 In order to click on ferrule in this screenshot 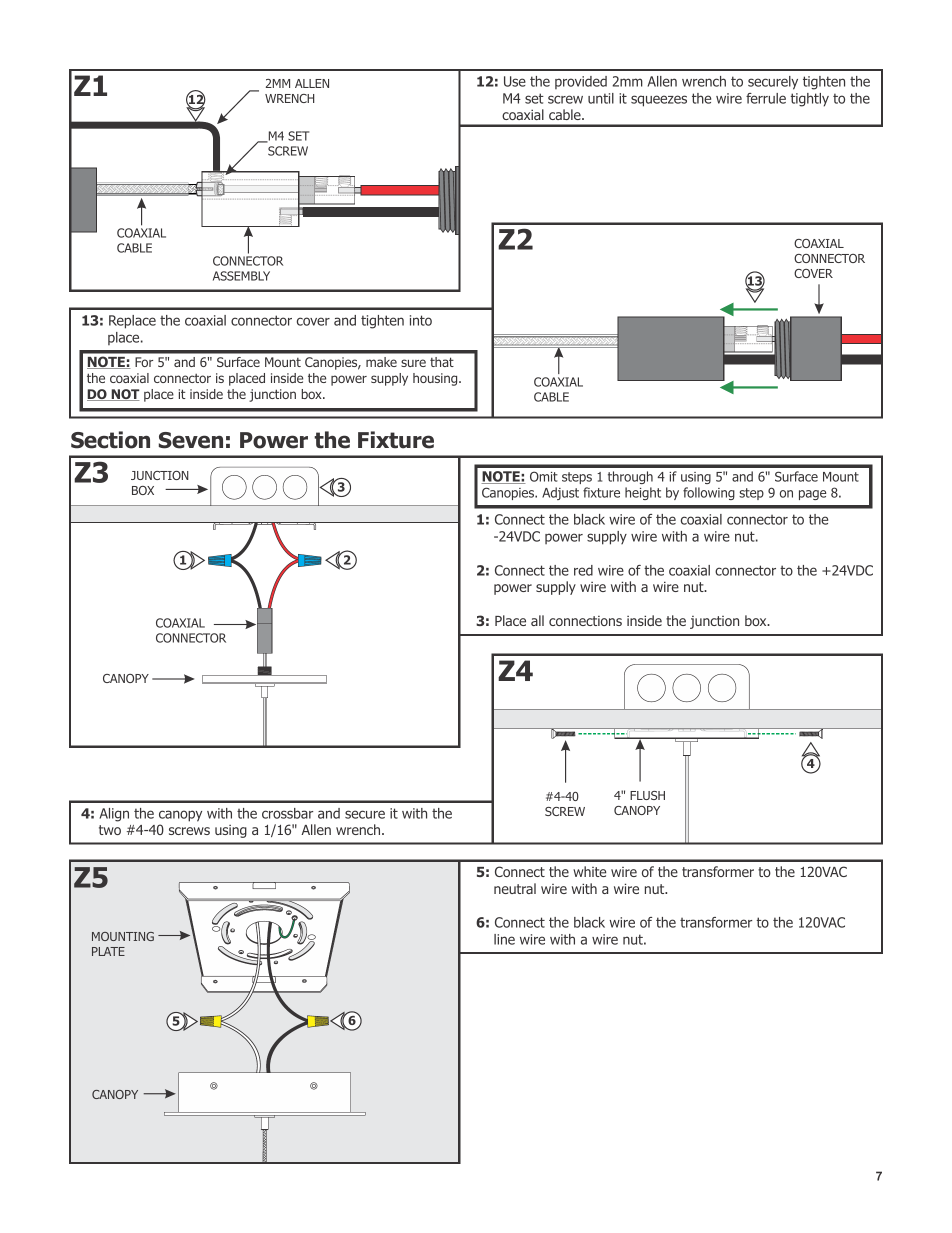, I will do `click(766, 98)`.
